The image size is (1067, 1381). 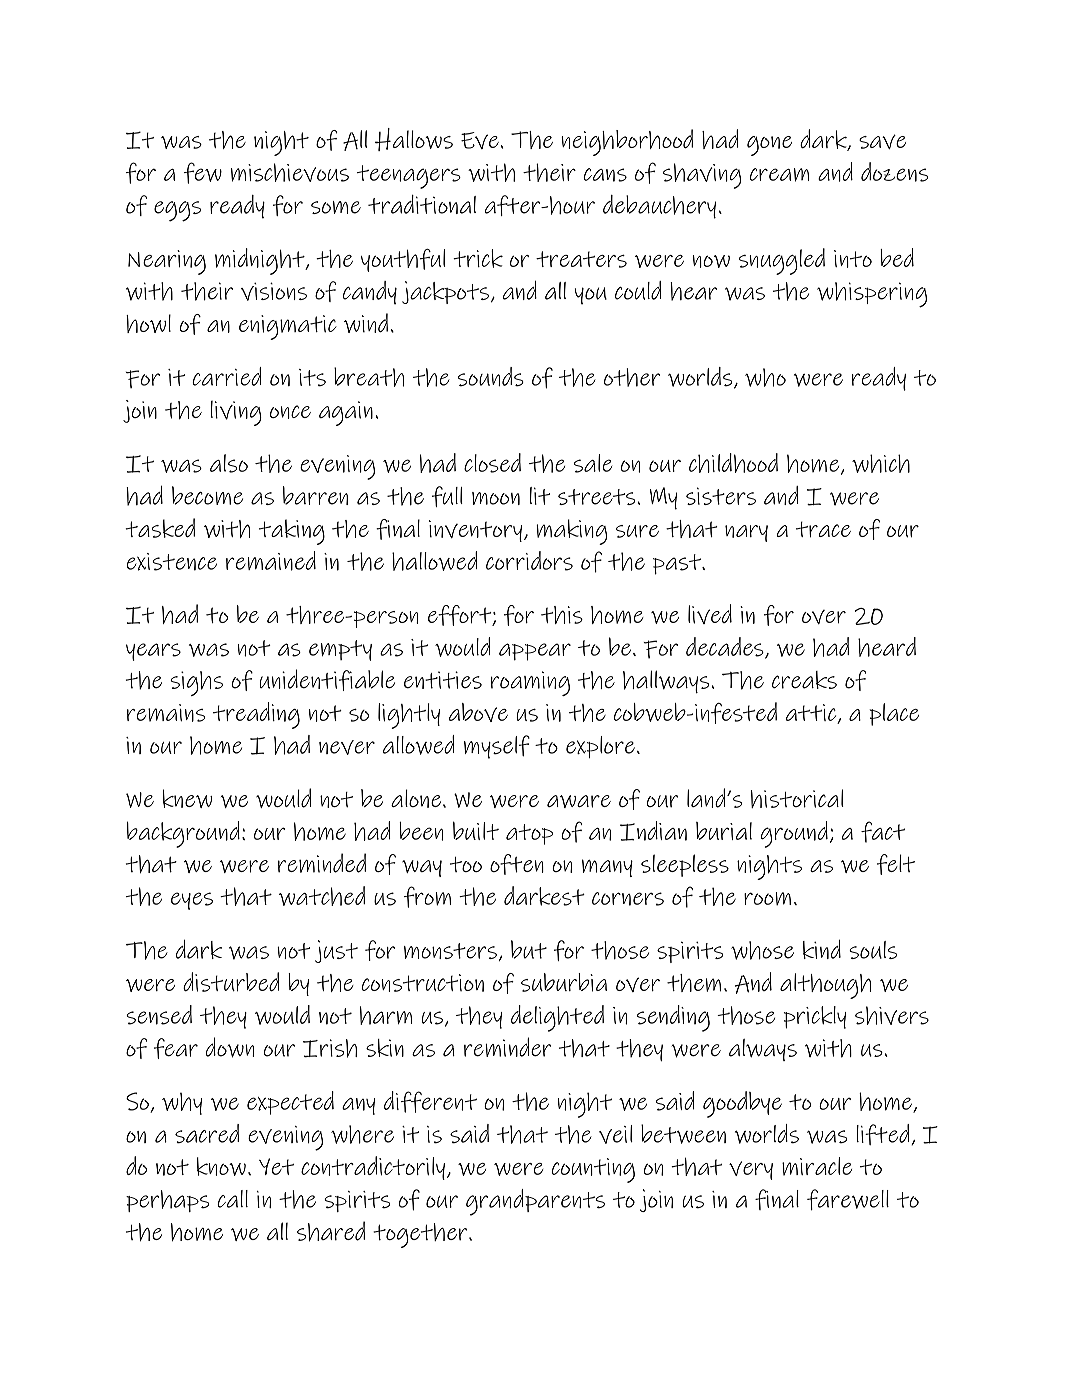 I want to click on call, so click(x=232, y=1199).
